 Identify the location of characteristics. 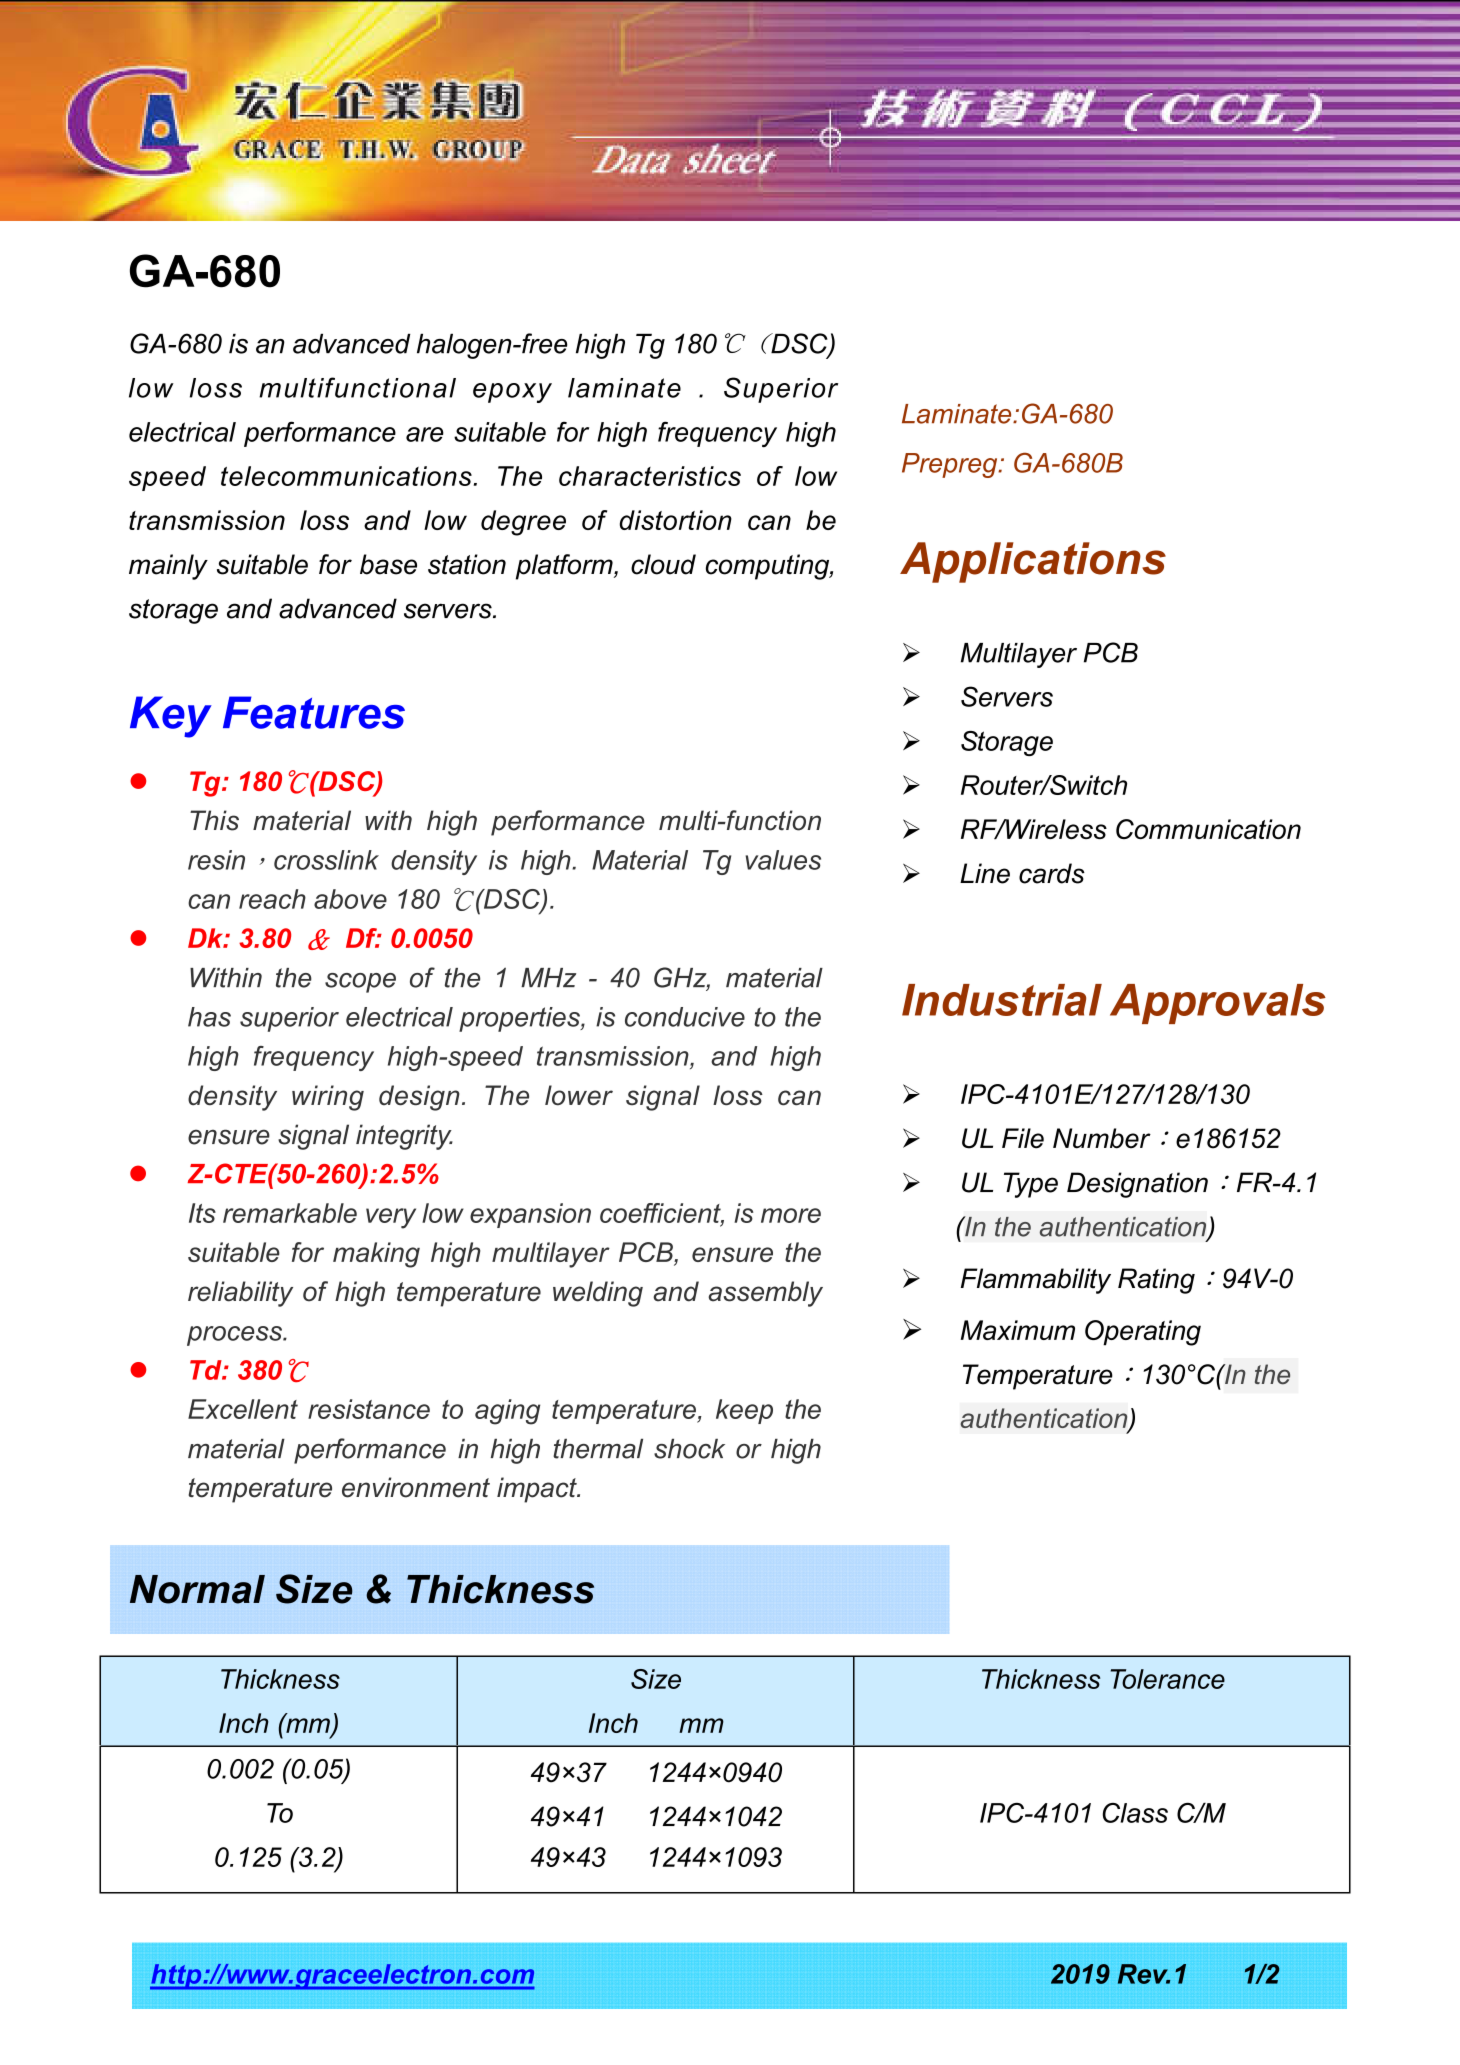
(650, 476).
